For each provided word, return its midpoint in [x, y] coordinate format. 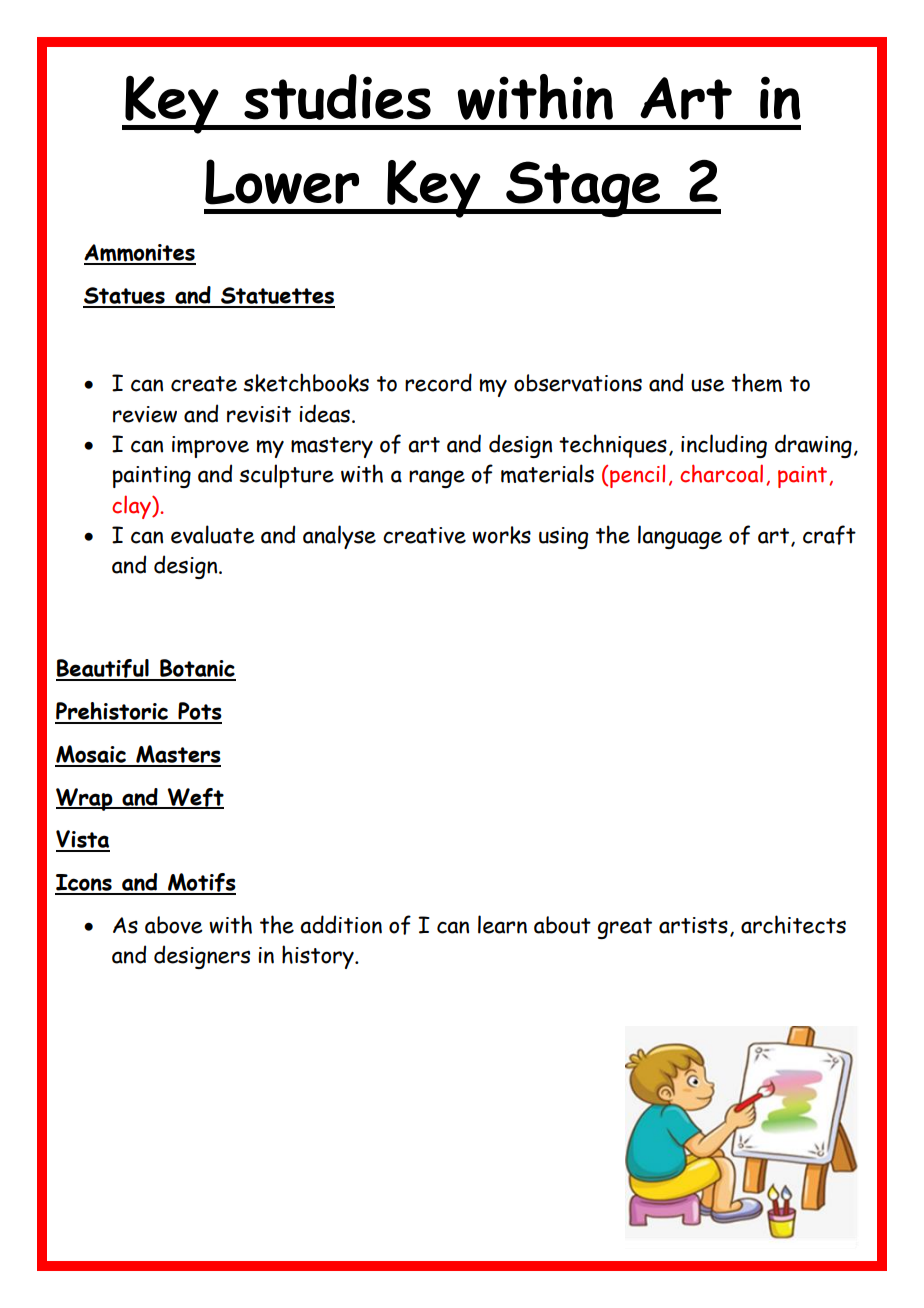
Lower [282, 182]
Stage [583, 189]
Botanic [197, 669]
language [680, 537]
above [174, 925]
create [204, 384]
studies [337, 97]
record [438, 382]
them [756, 382]
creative [424, 535]
